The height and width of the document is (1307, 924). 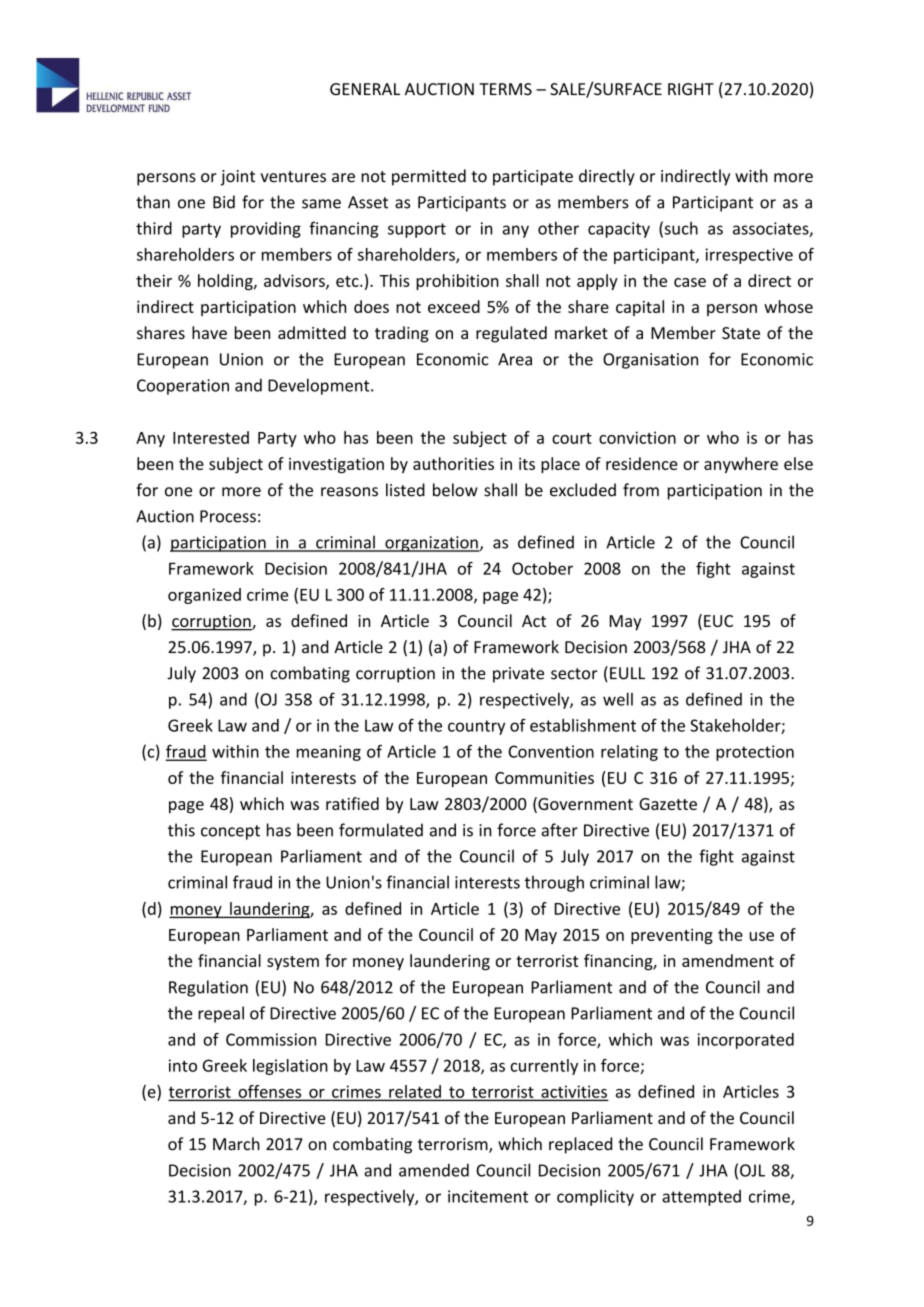 I want to click on concept, so click(x=230, y=832).
